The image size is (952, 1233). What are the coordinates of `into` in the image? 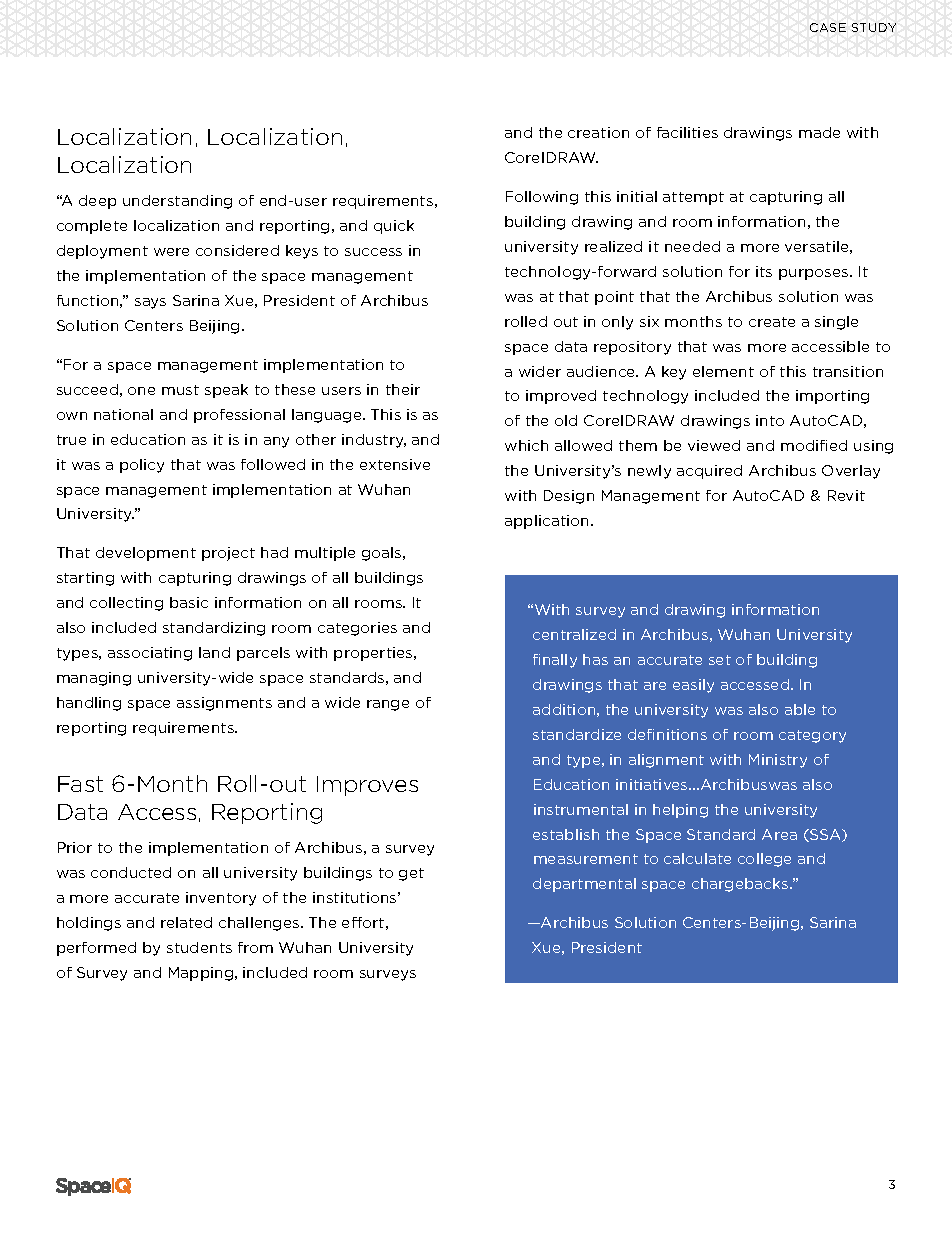 It's located at (770, 420).
